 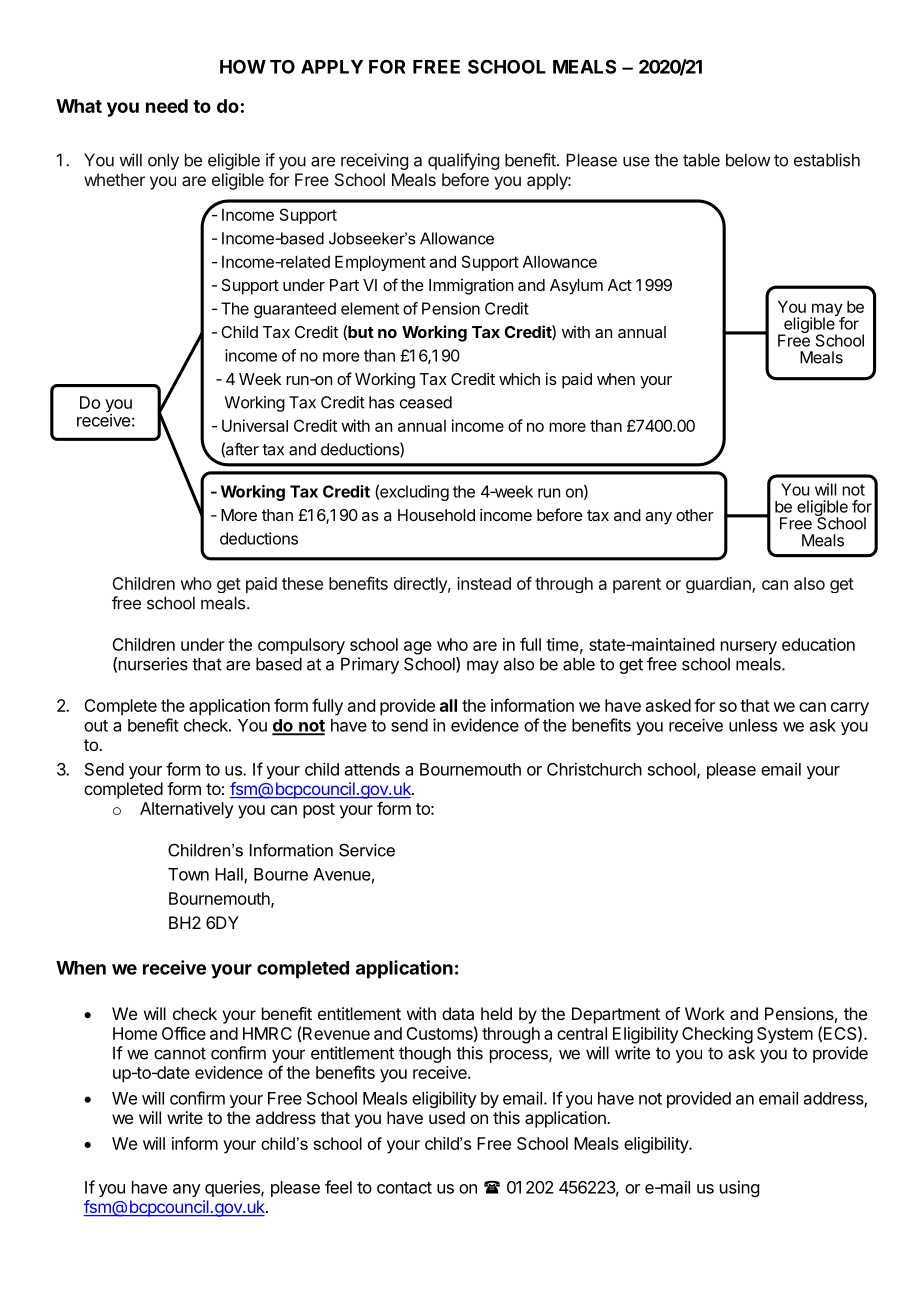 What do you see at coordinates (463, 161) in the image?
I see `qualifying` at bounding box center [463, 161].
